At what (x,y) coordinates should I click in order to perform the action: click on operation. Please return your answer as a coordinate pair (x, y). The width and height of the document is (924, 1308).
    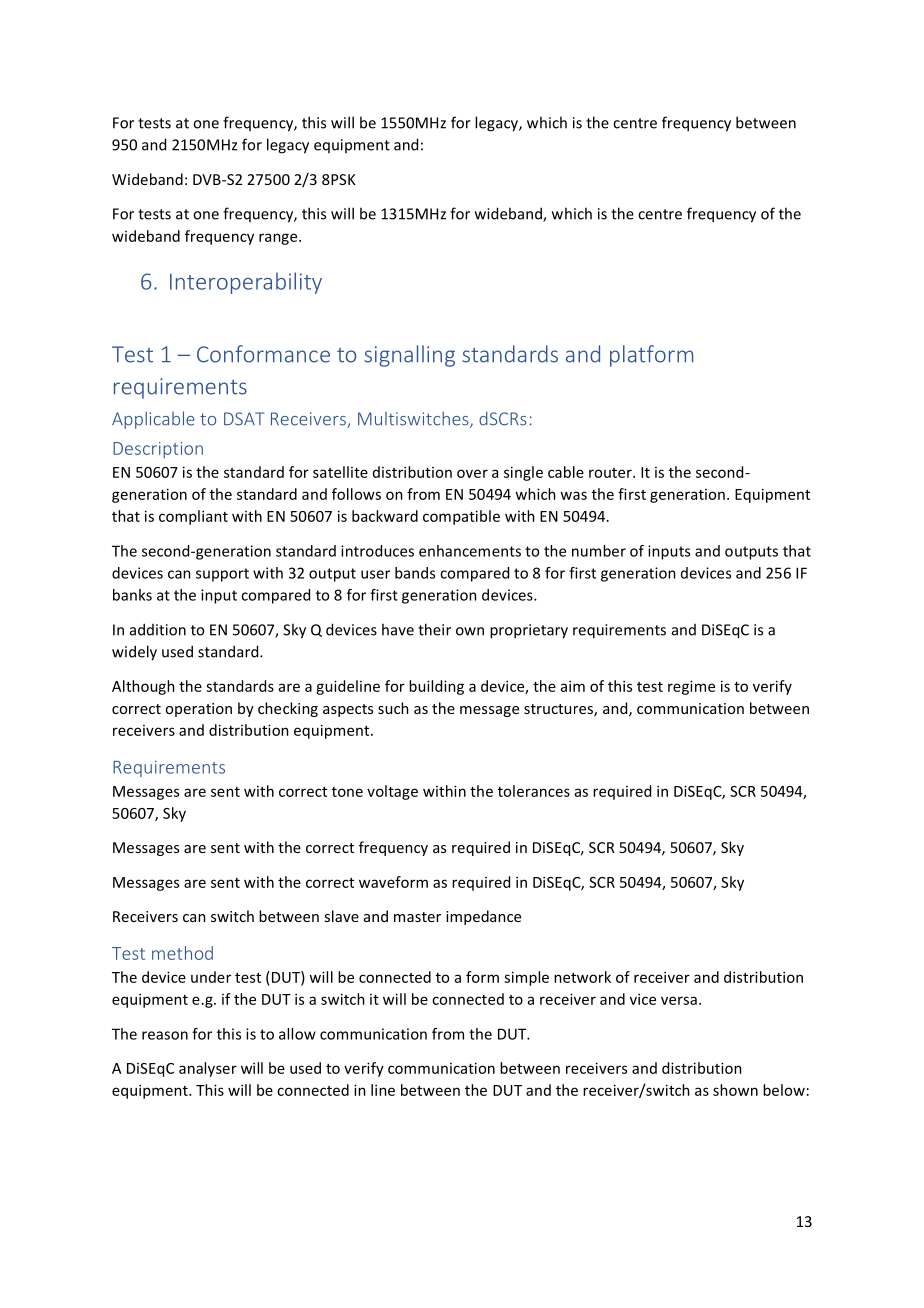
    Looking at the image, I should click on (198, 710).
